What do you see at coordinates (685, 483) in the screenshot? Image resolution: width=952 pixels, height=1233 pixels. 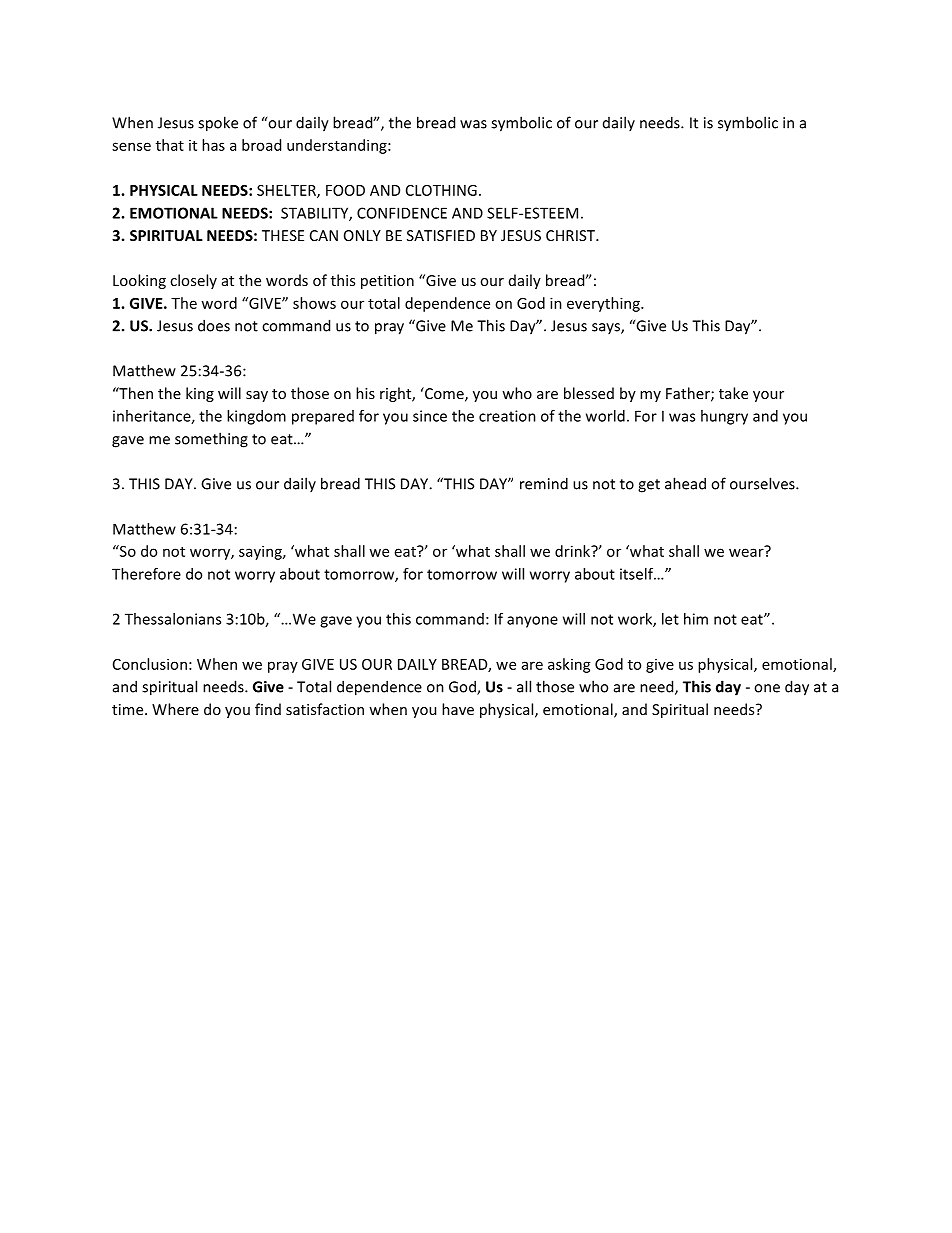 I see `ahead` at bounding box center [685, 483].
